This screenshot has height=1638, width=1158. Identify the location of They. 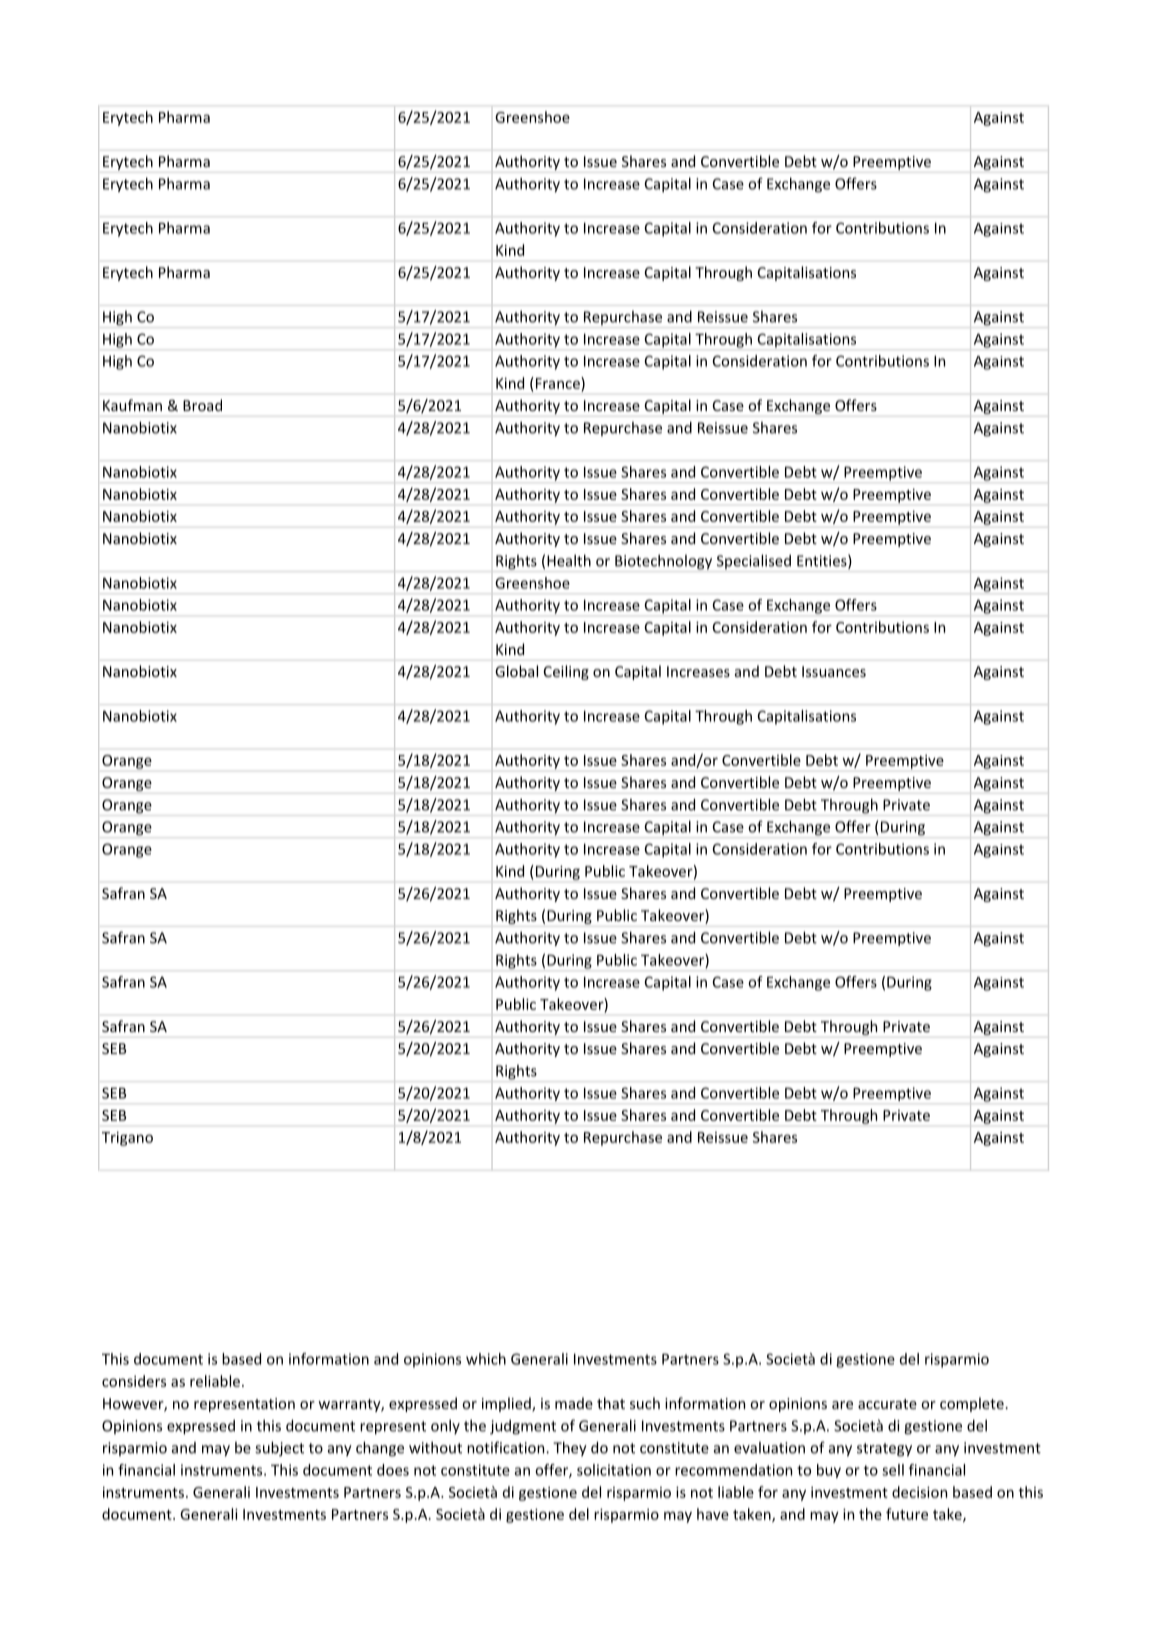
(570, 1448).
